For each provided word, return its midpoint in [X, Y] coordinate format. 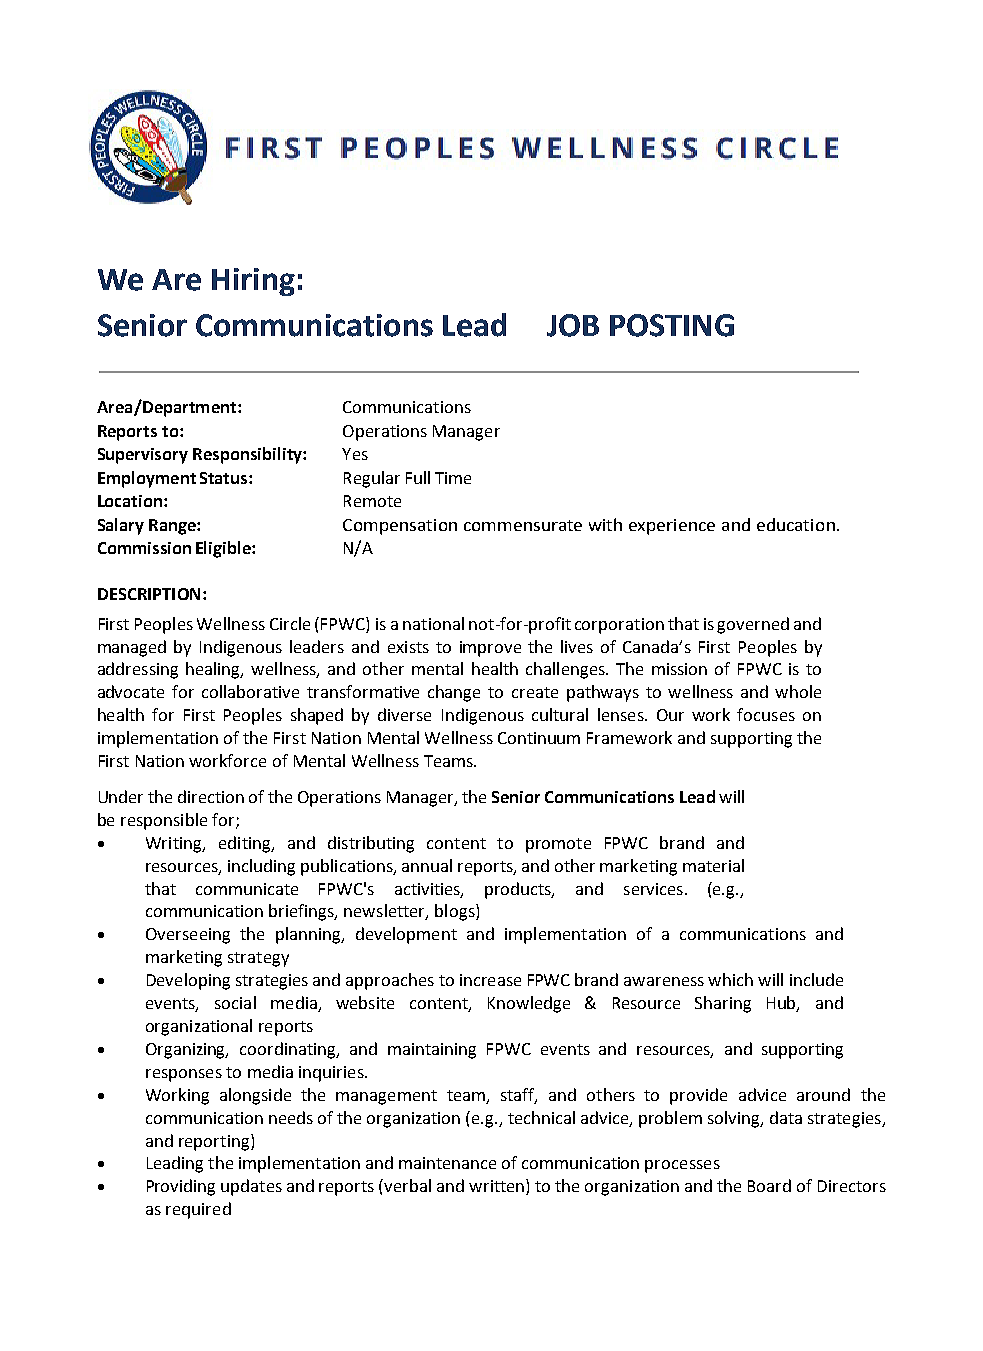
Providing [181, 1187]
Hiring [253, 282]
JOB [573, 325]
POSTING [672, 325]
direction [211, 796]
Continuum [539, 738]
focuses [766, 714]
